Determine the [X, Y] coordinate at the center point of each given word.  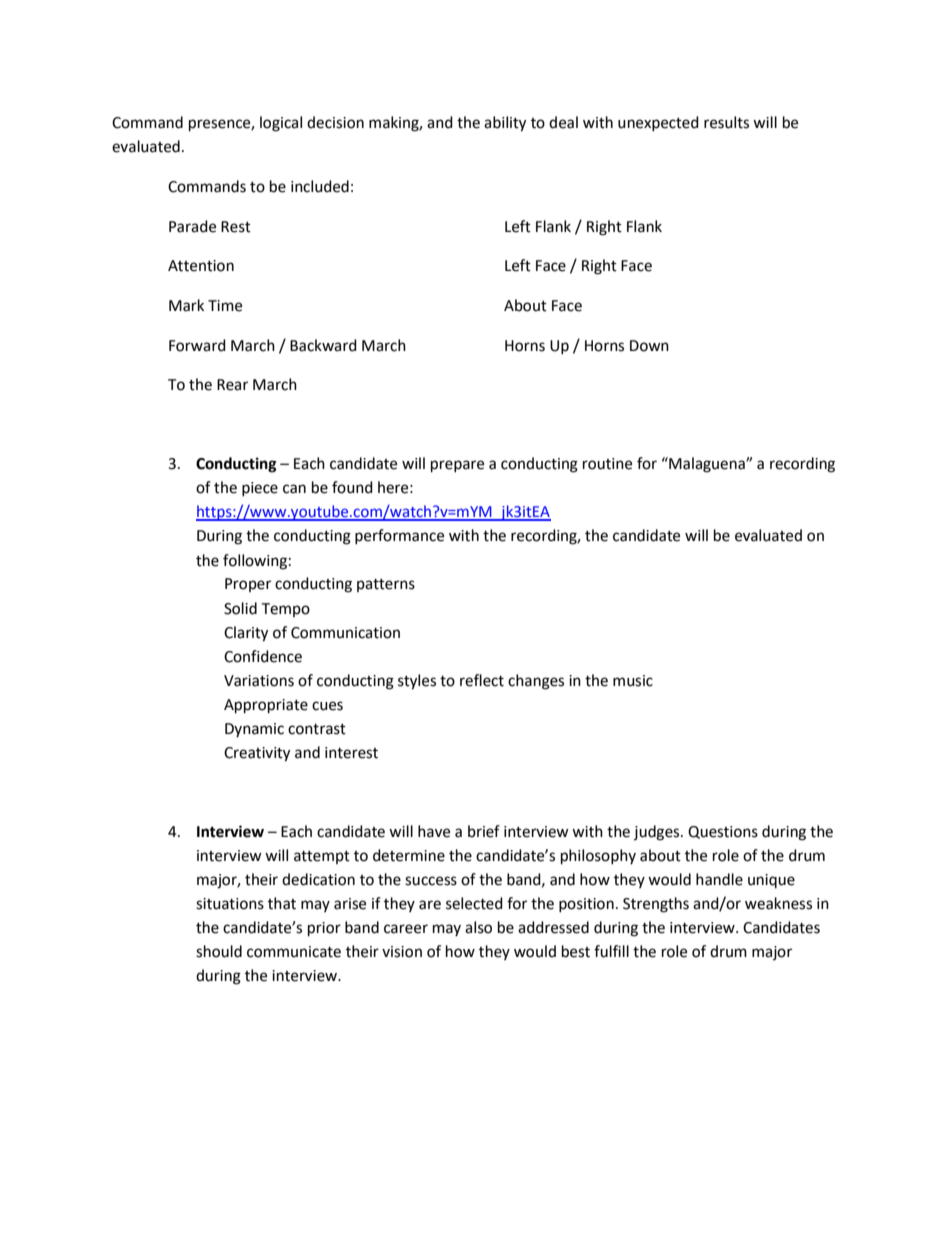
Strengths [656, 905]
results [726, 122]
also [478, 927]
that [282, 903]
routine [607, 464]
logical [281, 124]
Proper [248, 585]
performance [399, 536]
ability [505, 124]
